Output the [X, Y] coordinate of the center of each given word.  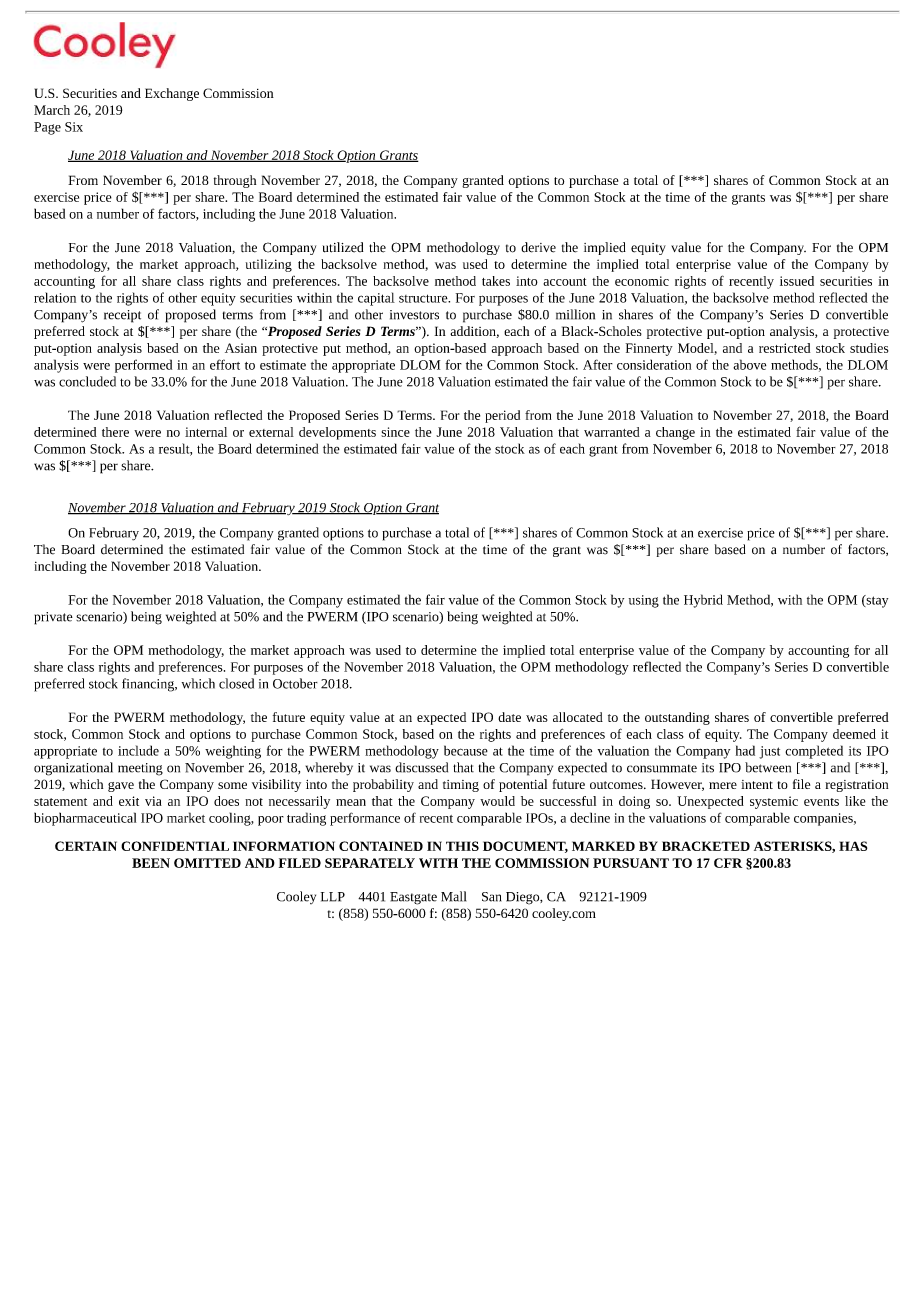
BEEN [151, 863]
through [235, 181]
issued [797, 281]
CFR [728, 863]
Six [74, 127]
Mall [453, 896]
